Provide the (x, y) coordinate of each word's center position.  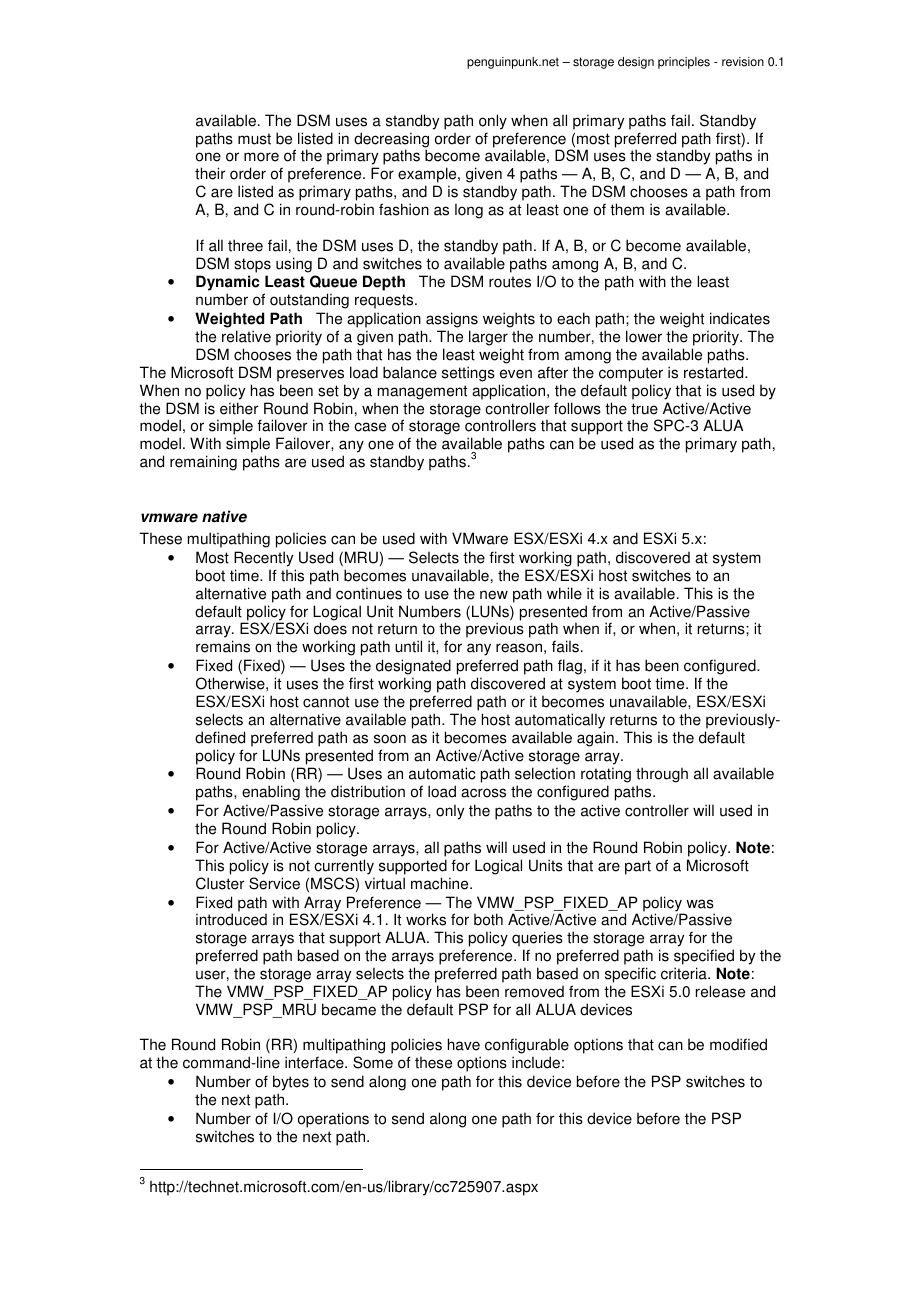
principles (684, 63)
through (662, 776)
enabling (271, 793)
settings (468, 374)
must (254, 139)
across (483, 793)
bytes (291, 1084)
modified (738, 1044)
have (464, 1044)
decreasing (391, 141)
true (644, 409)
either (239, 408)
